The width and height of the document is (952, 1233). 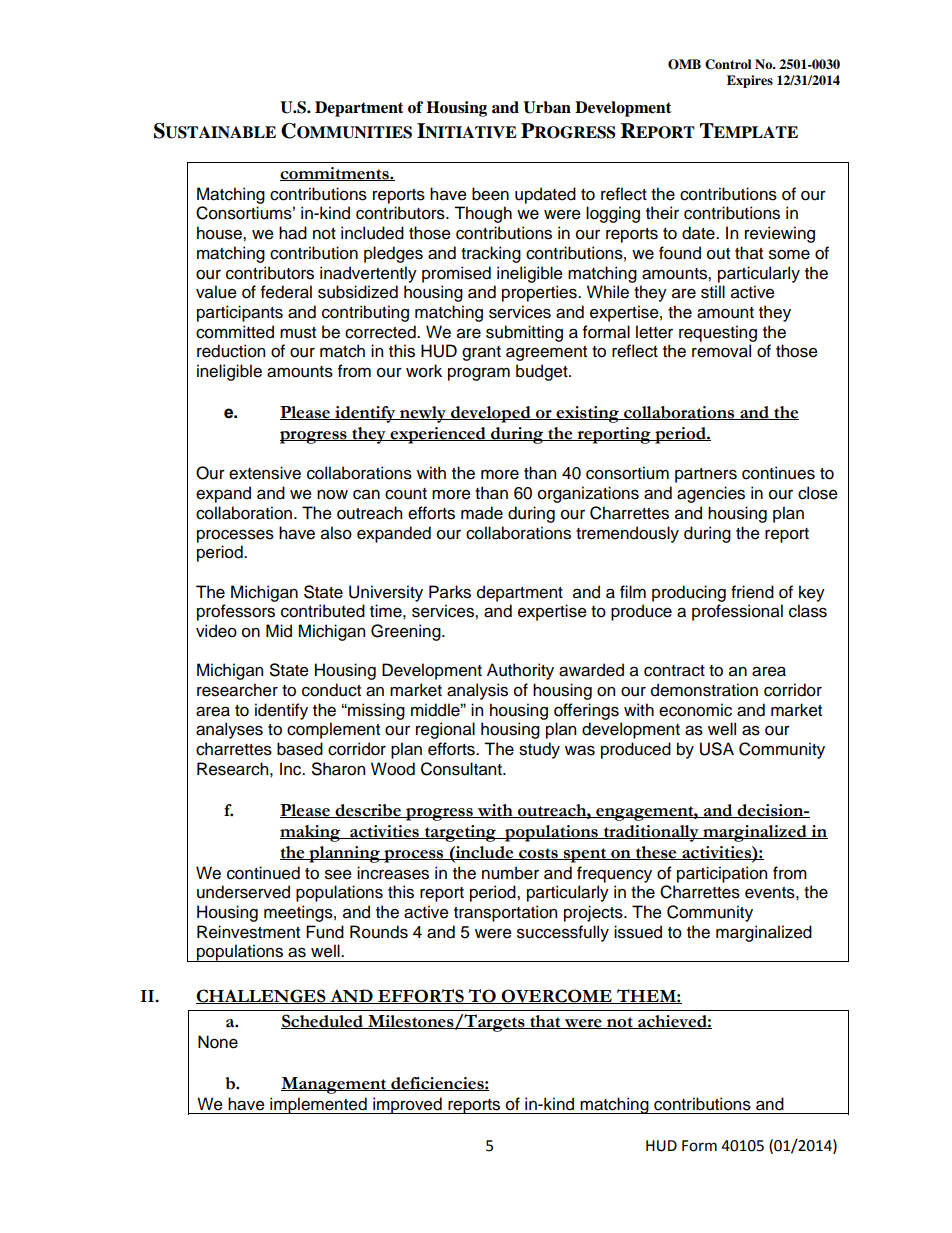 I want to click on implemented, so click(x=318, y=1105).
